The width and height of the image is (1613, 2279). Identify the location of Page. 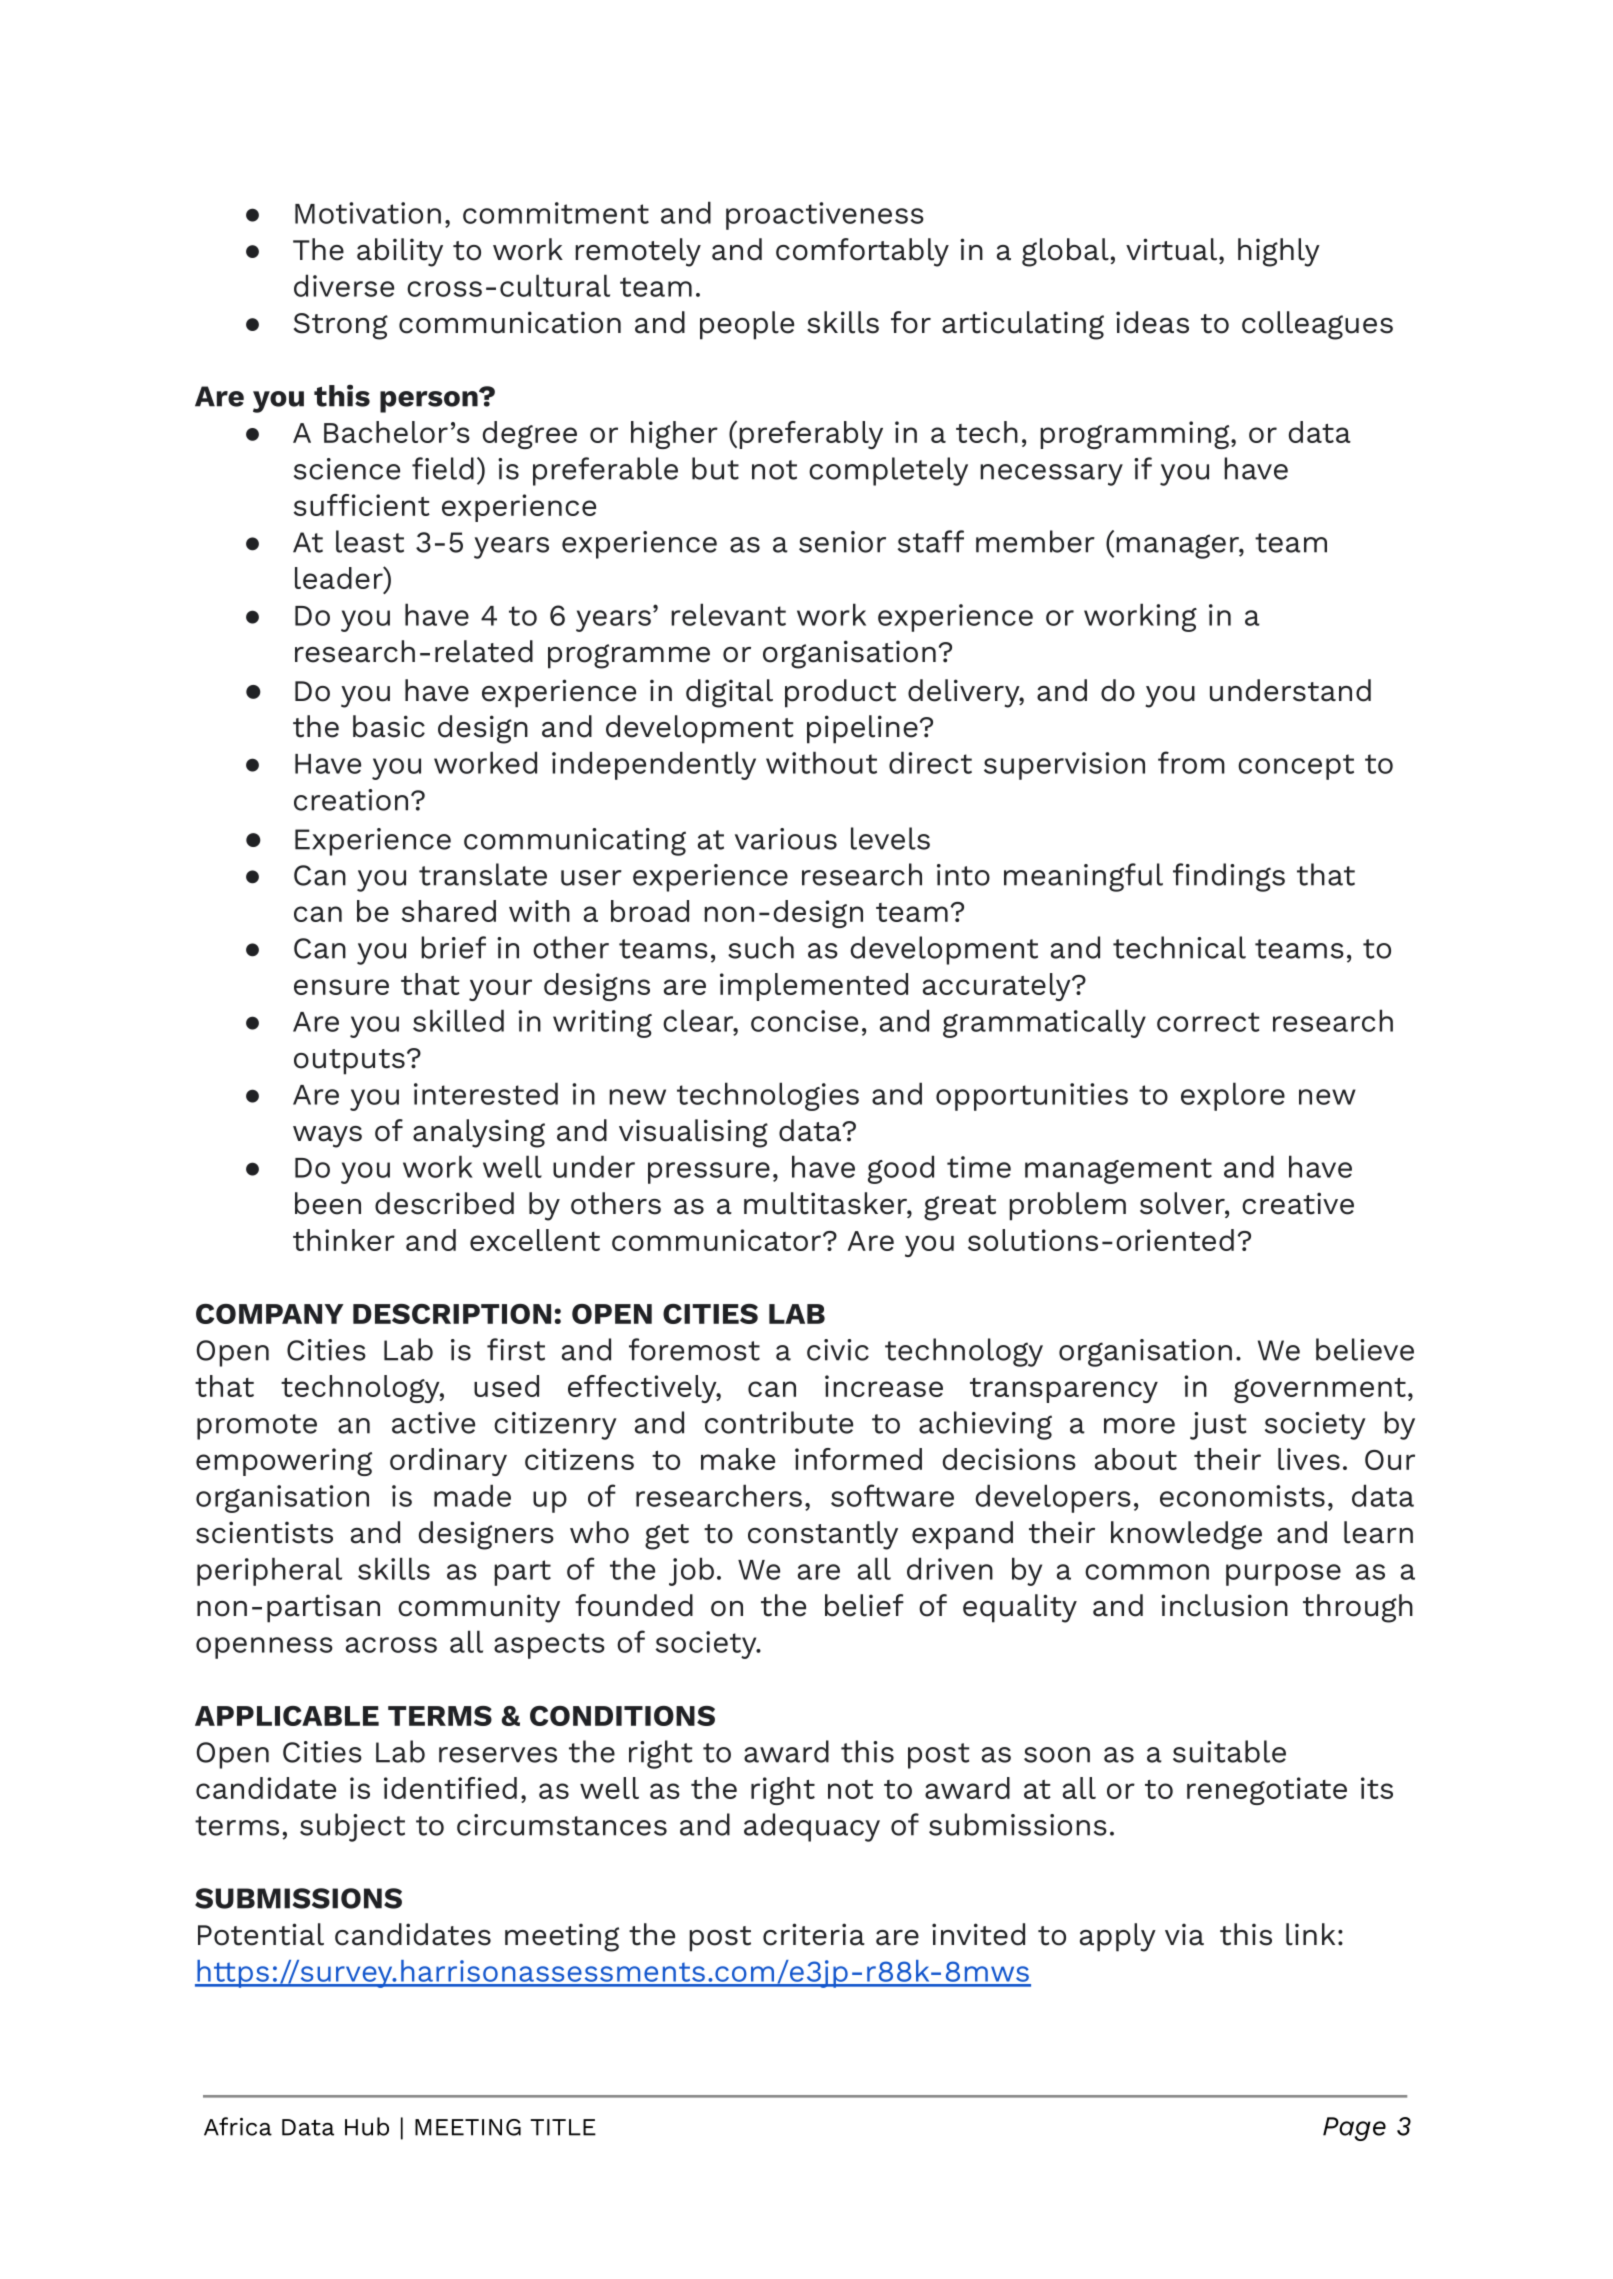
(1354, 2129).
